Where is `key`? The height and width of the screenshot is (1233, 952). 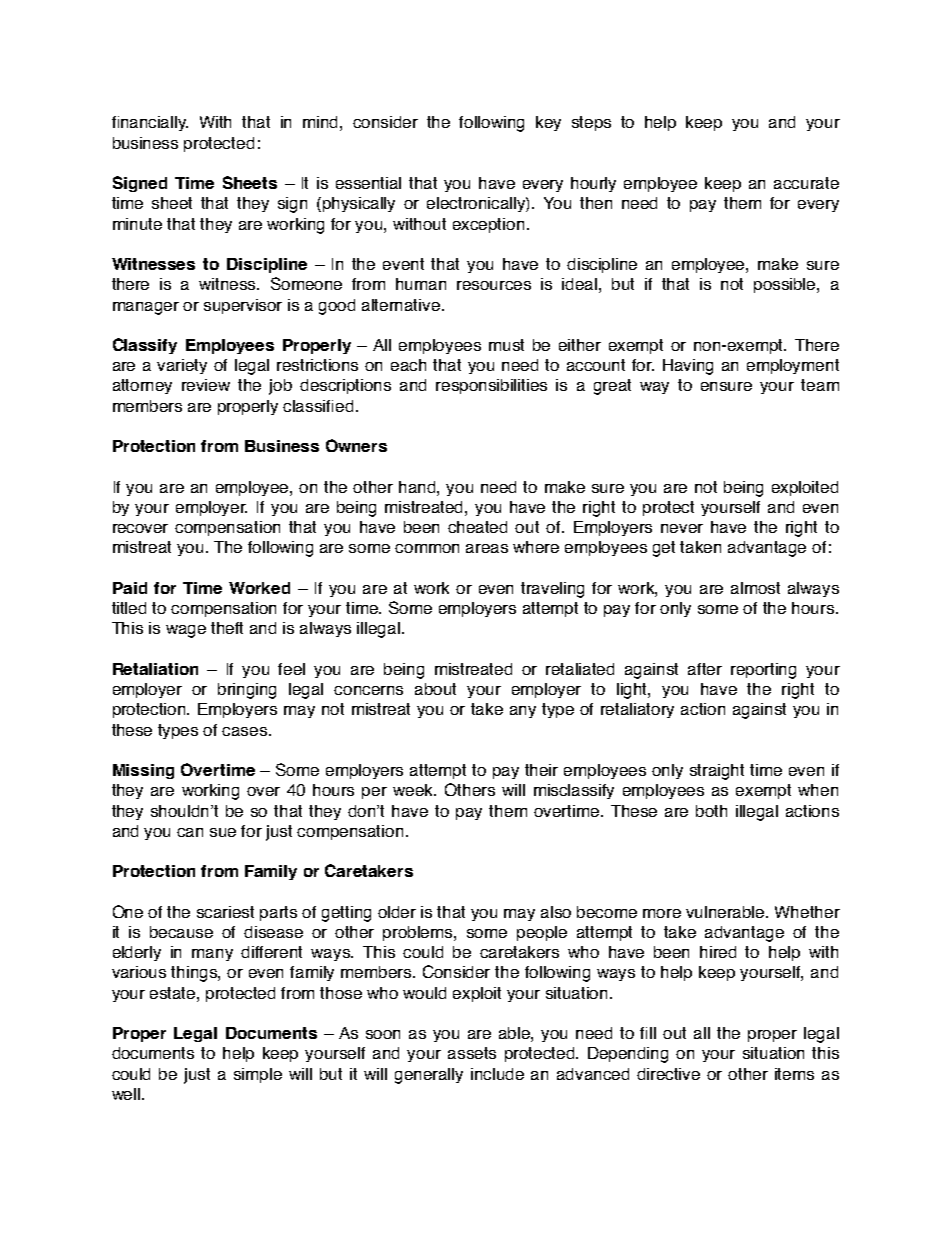 key is located at coordinates (548, 123).
